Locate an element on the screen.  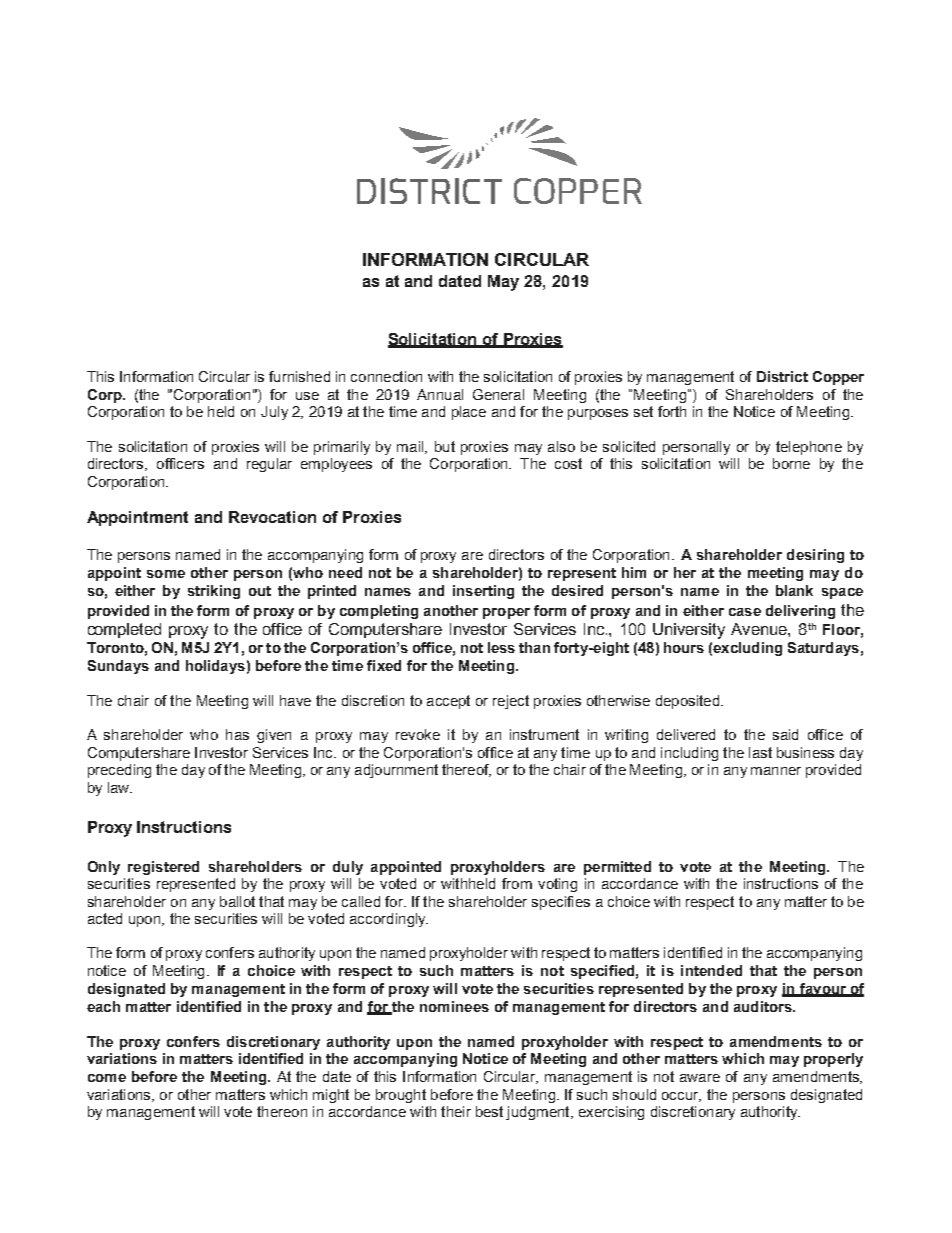
best is located at coordinates (489, 1111).
